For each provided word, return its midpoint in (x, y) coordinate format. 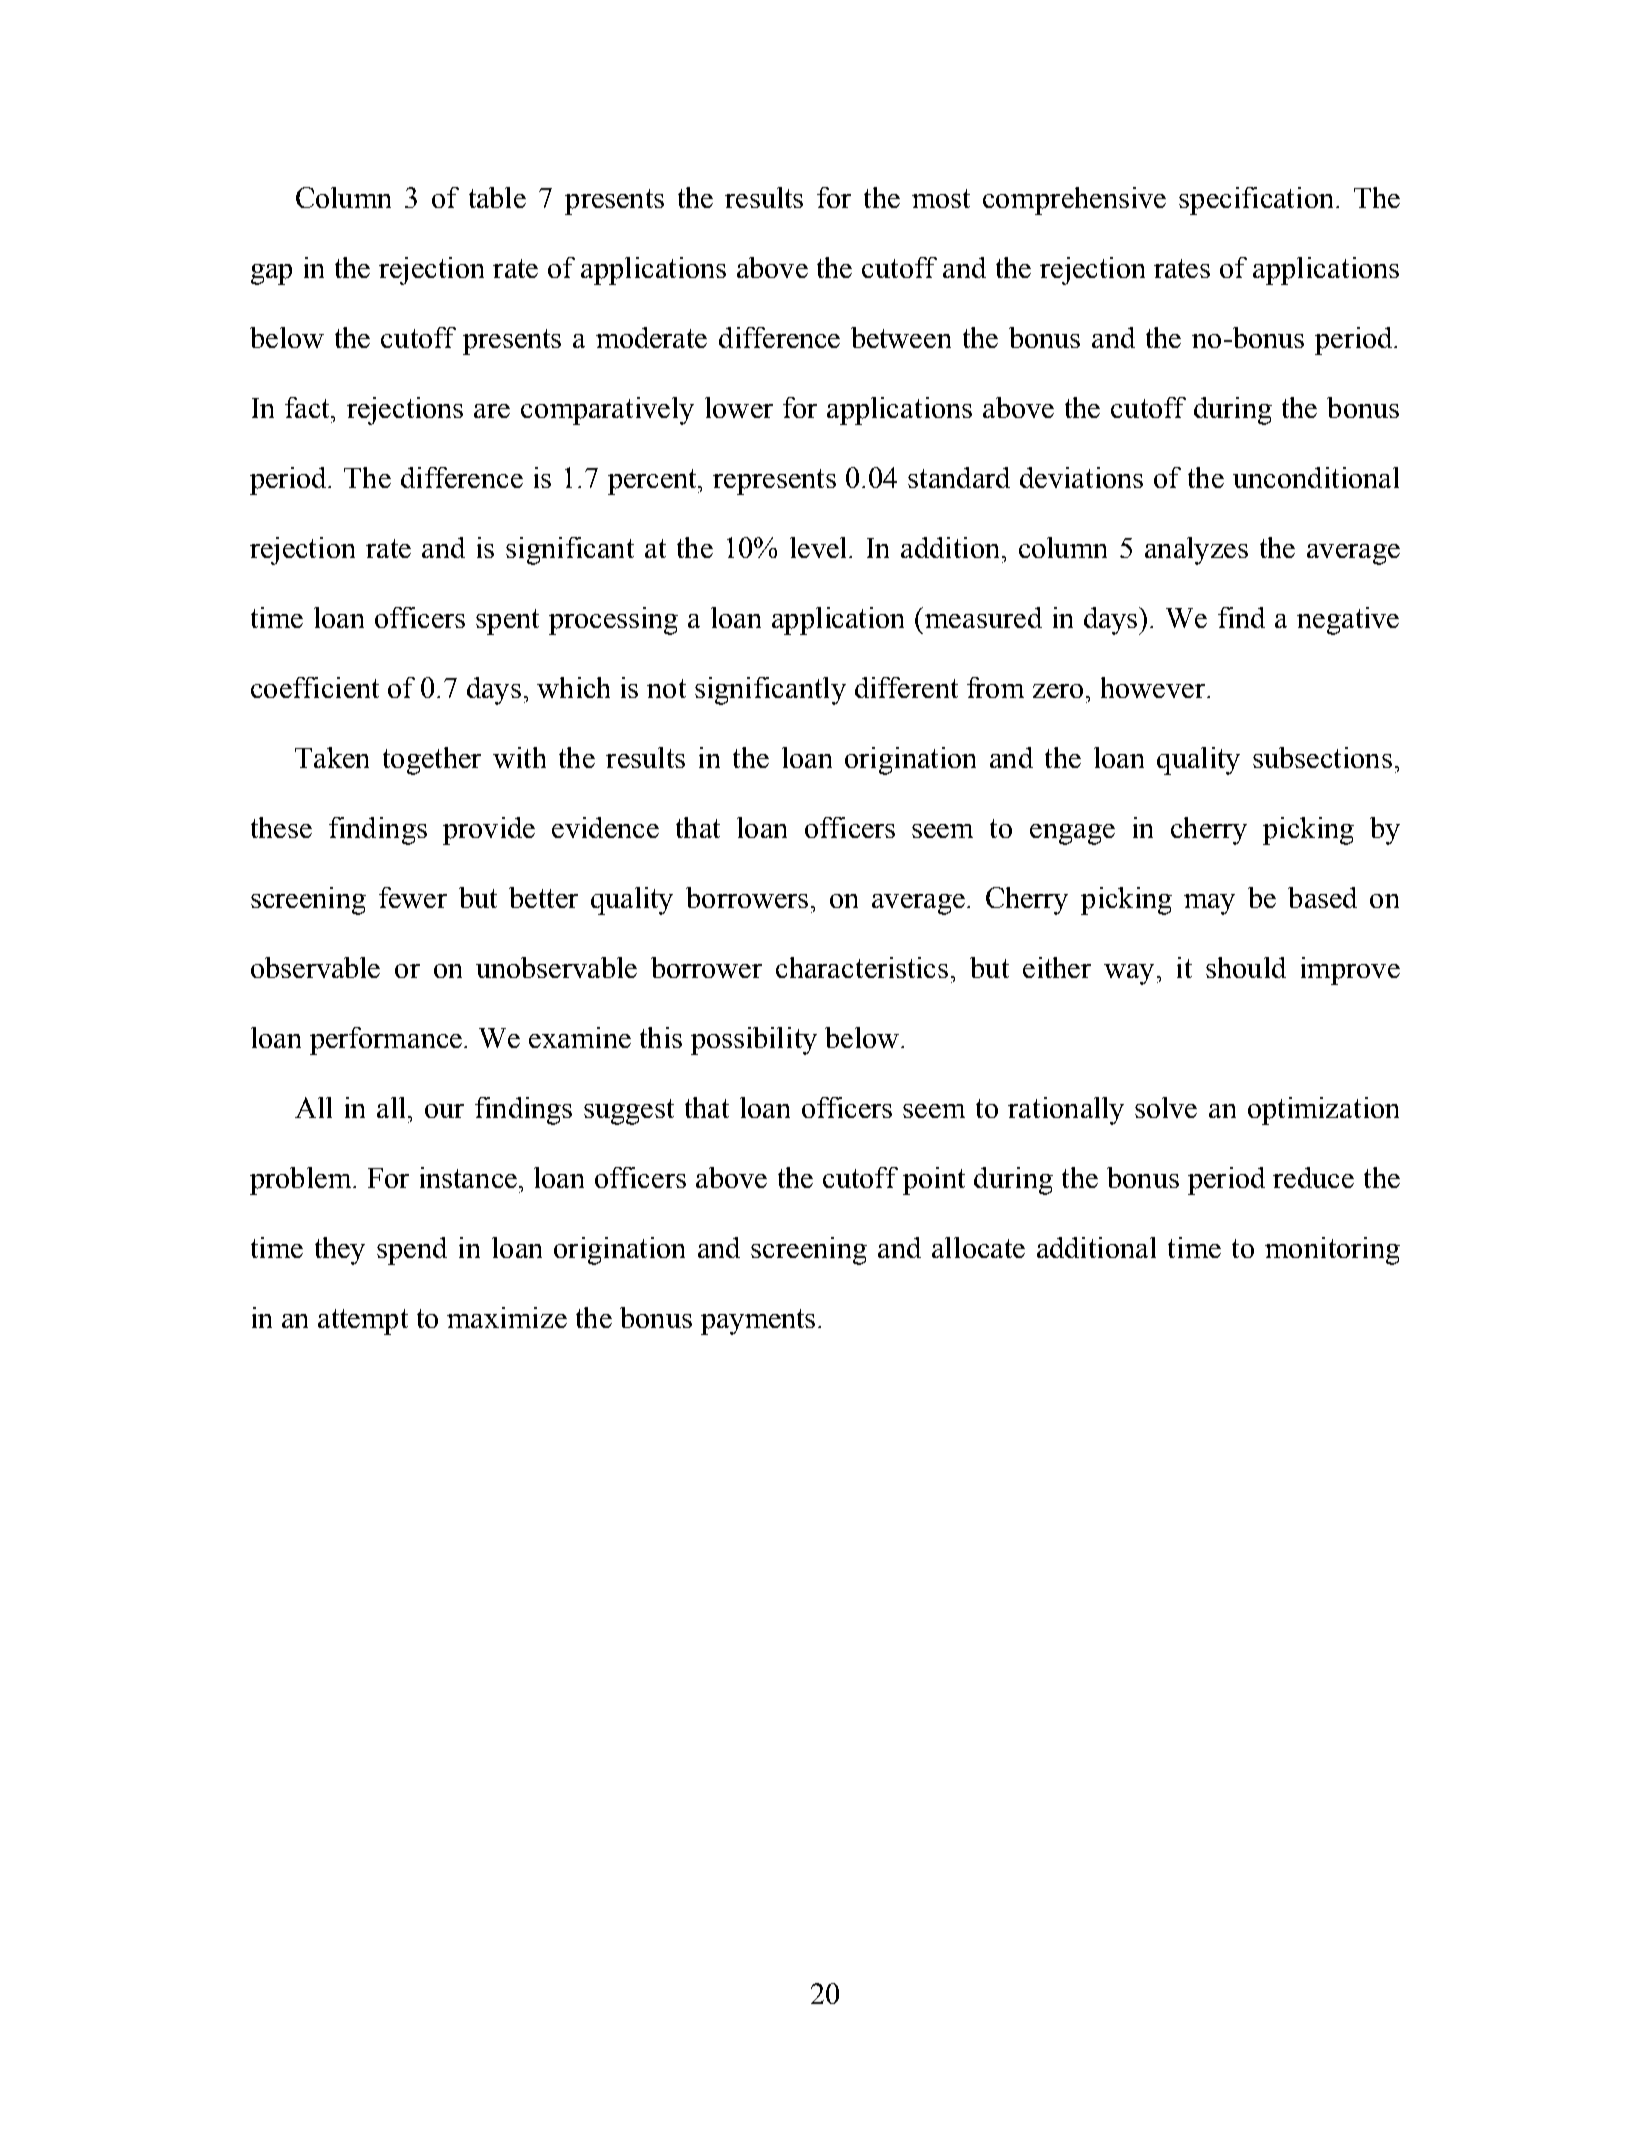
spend (412, 1251)
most (941, 198)
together (432, 761)
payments (760, 1322)
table (497, 197)
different (906, 687)
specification (1256, 201)
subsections (1322, 757)
